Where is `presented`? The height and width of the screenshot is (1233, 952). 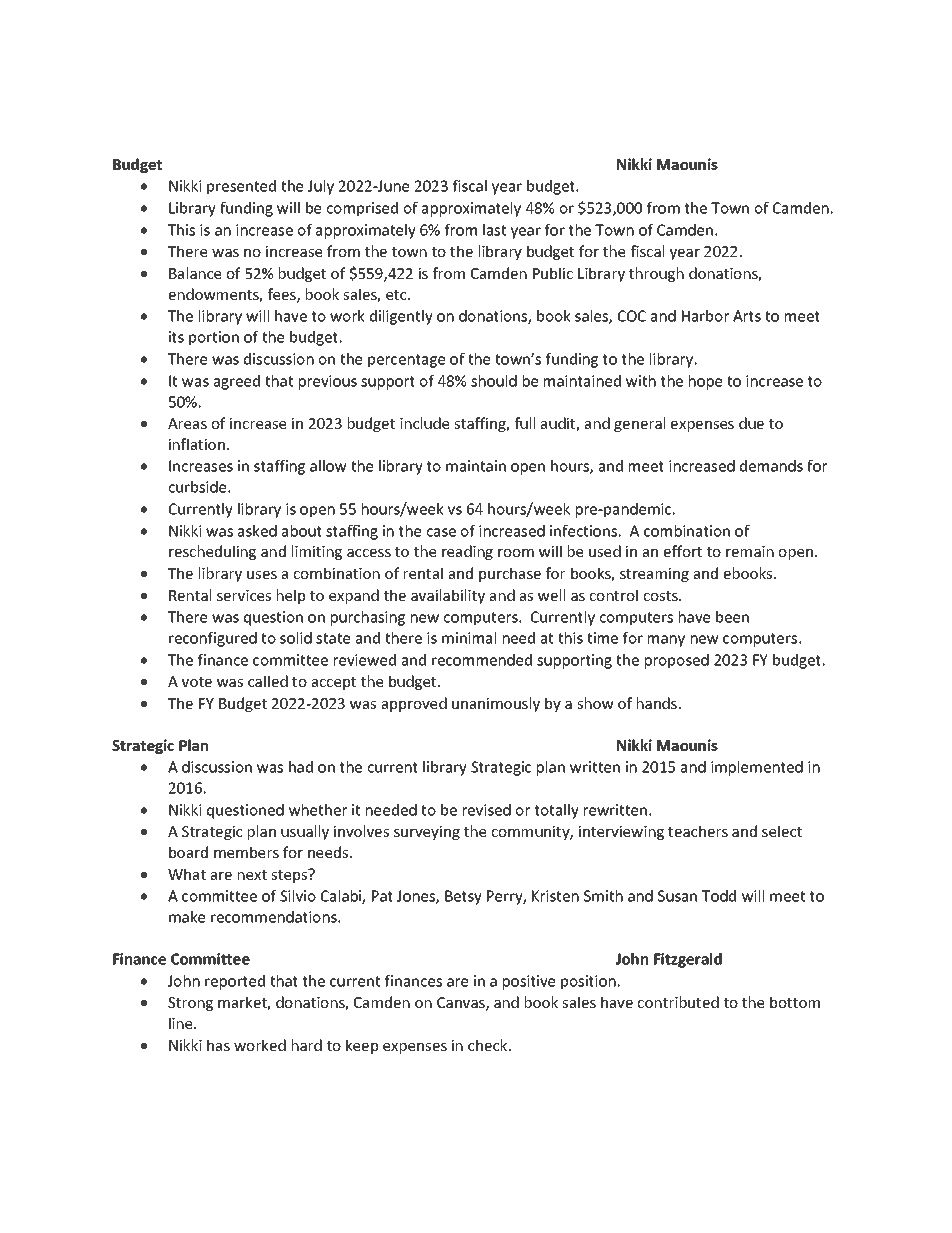
presented is located at coordinates (241, 187).
